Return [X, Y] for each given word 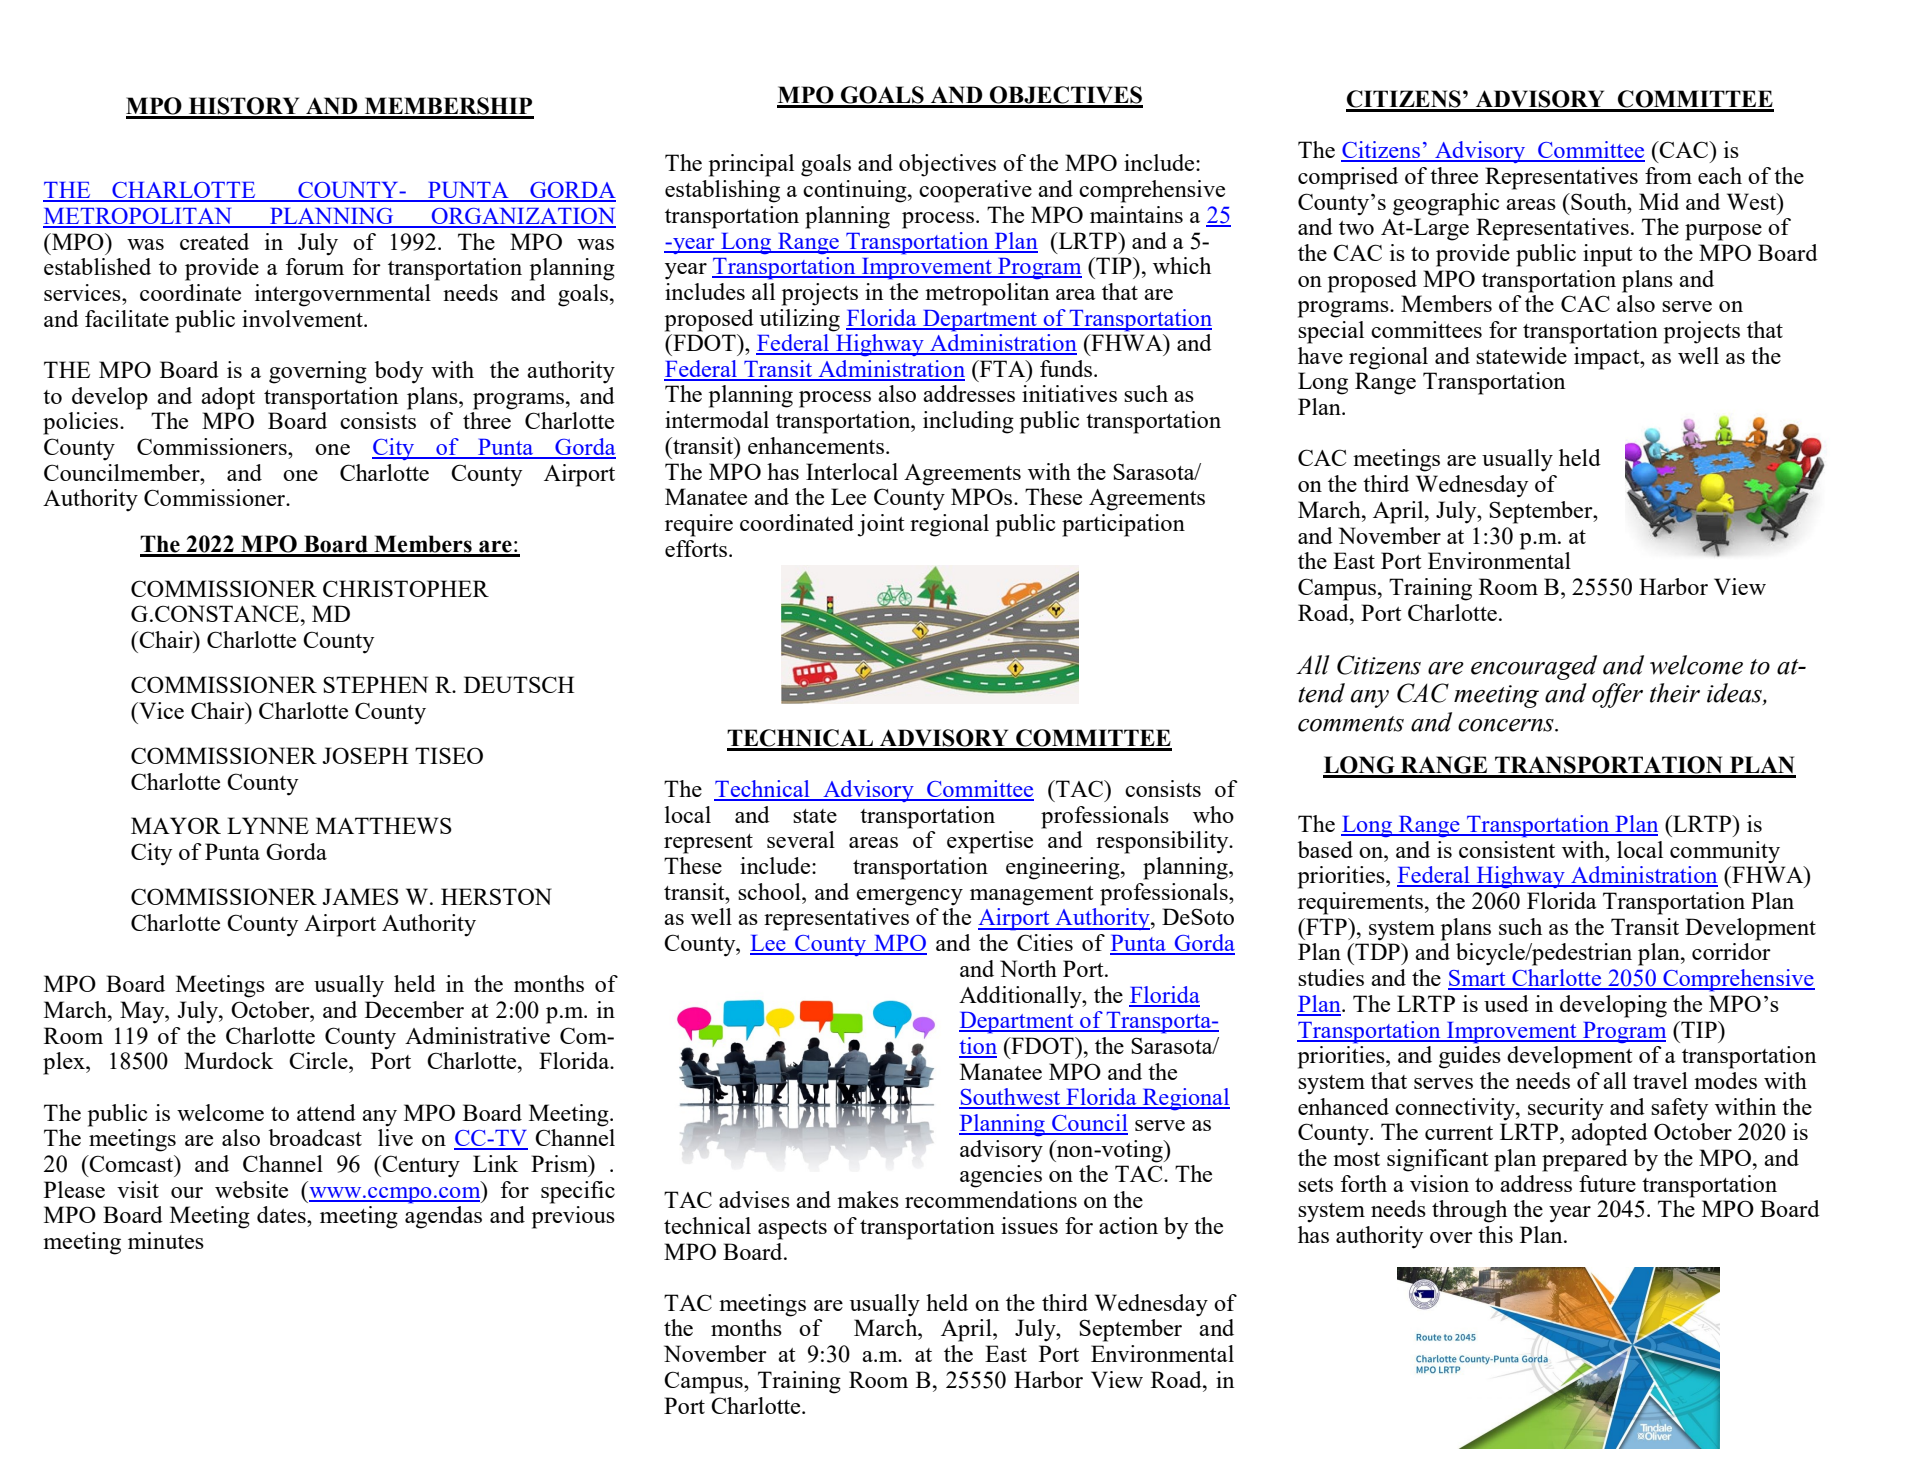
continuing [856, 191]
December [414, 1009]
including [968, 422]
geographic [1446, 204]
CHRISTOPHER [406, 588]
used [1506, 1003]
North [1028, 968]
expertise [990, 842]
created [214, 241]
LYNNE [268, 825]
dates [282, 1214]
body [399, 372]
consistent [1507, 849]
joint [881, 525]
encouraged [1534, 667]
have [1320, 355]
